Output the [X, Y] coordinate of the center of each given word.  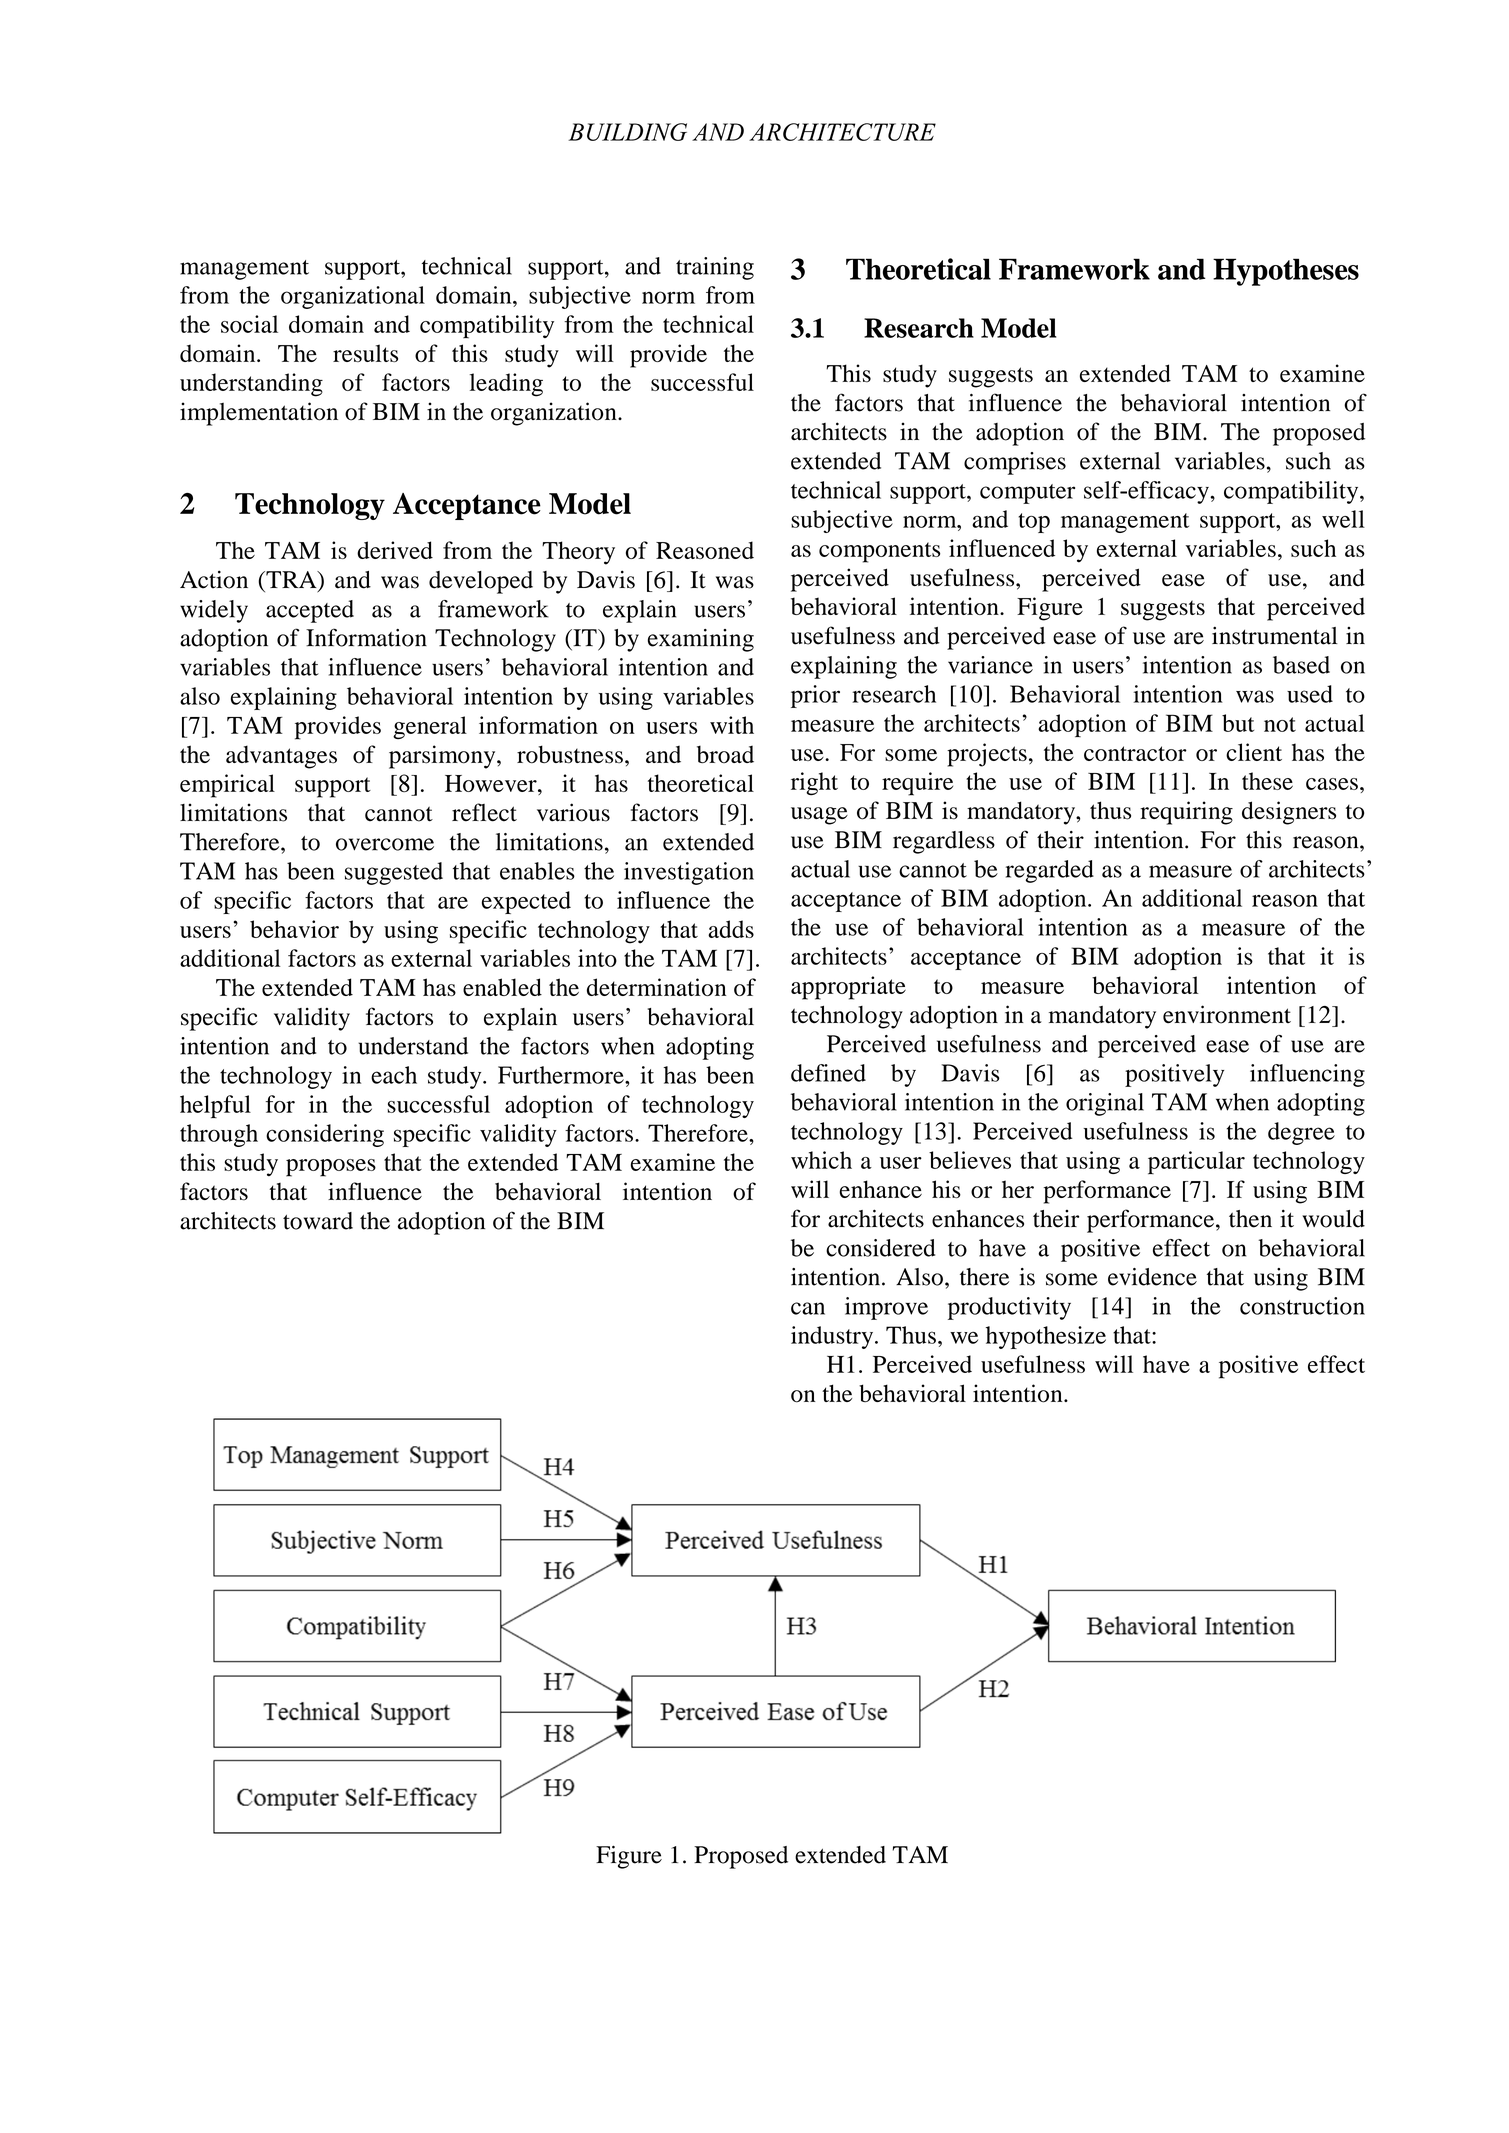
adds [731, 929]
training [715, 268]
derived [395, 550]
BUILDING [627, 132]
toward [318, 1221]
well [1343, 519]
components [879, 552]
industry [833, 1337]
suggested [394, 873]
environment [1227, 1014]
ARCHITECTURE [842, 132]
